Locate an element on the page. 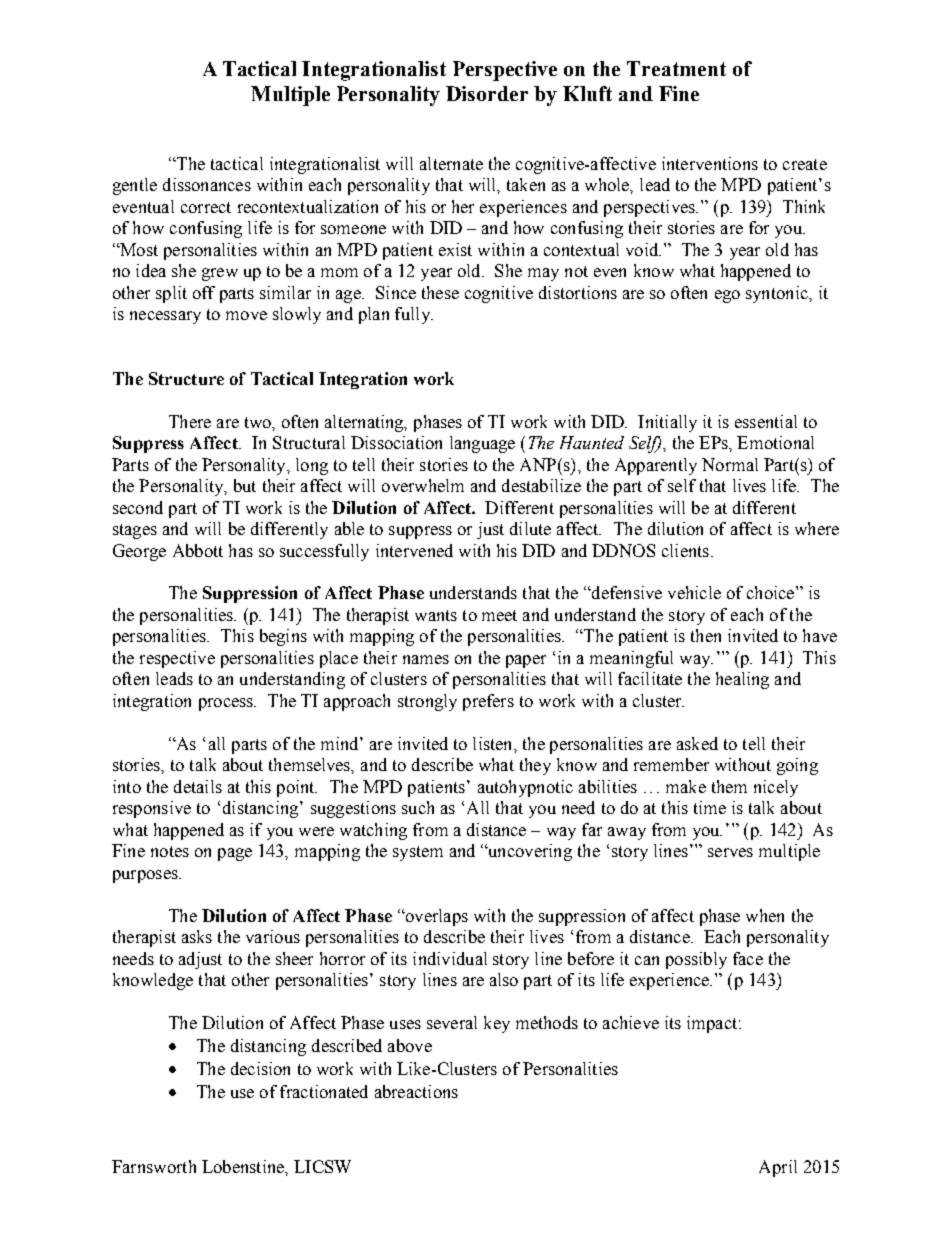 This image has height=1233, width=952. dissonances is located at coordinates (207, 184).
